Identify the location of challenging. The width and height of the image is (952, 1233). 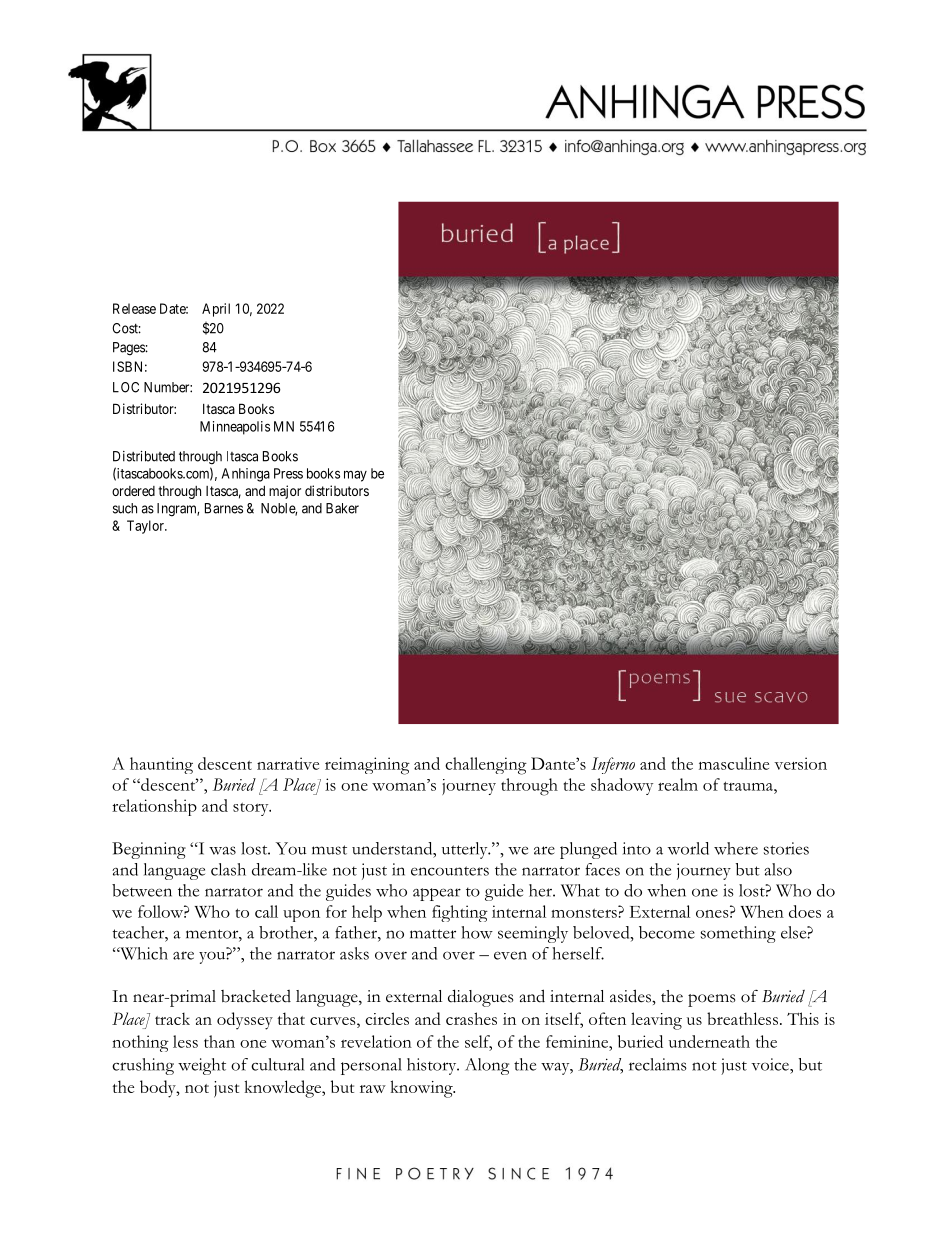
(486, 766).
